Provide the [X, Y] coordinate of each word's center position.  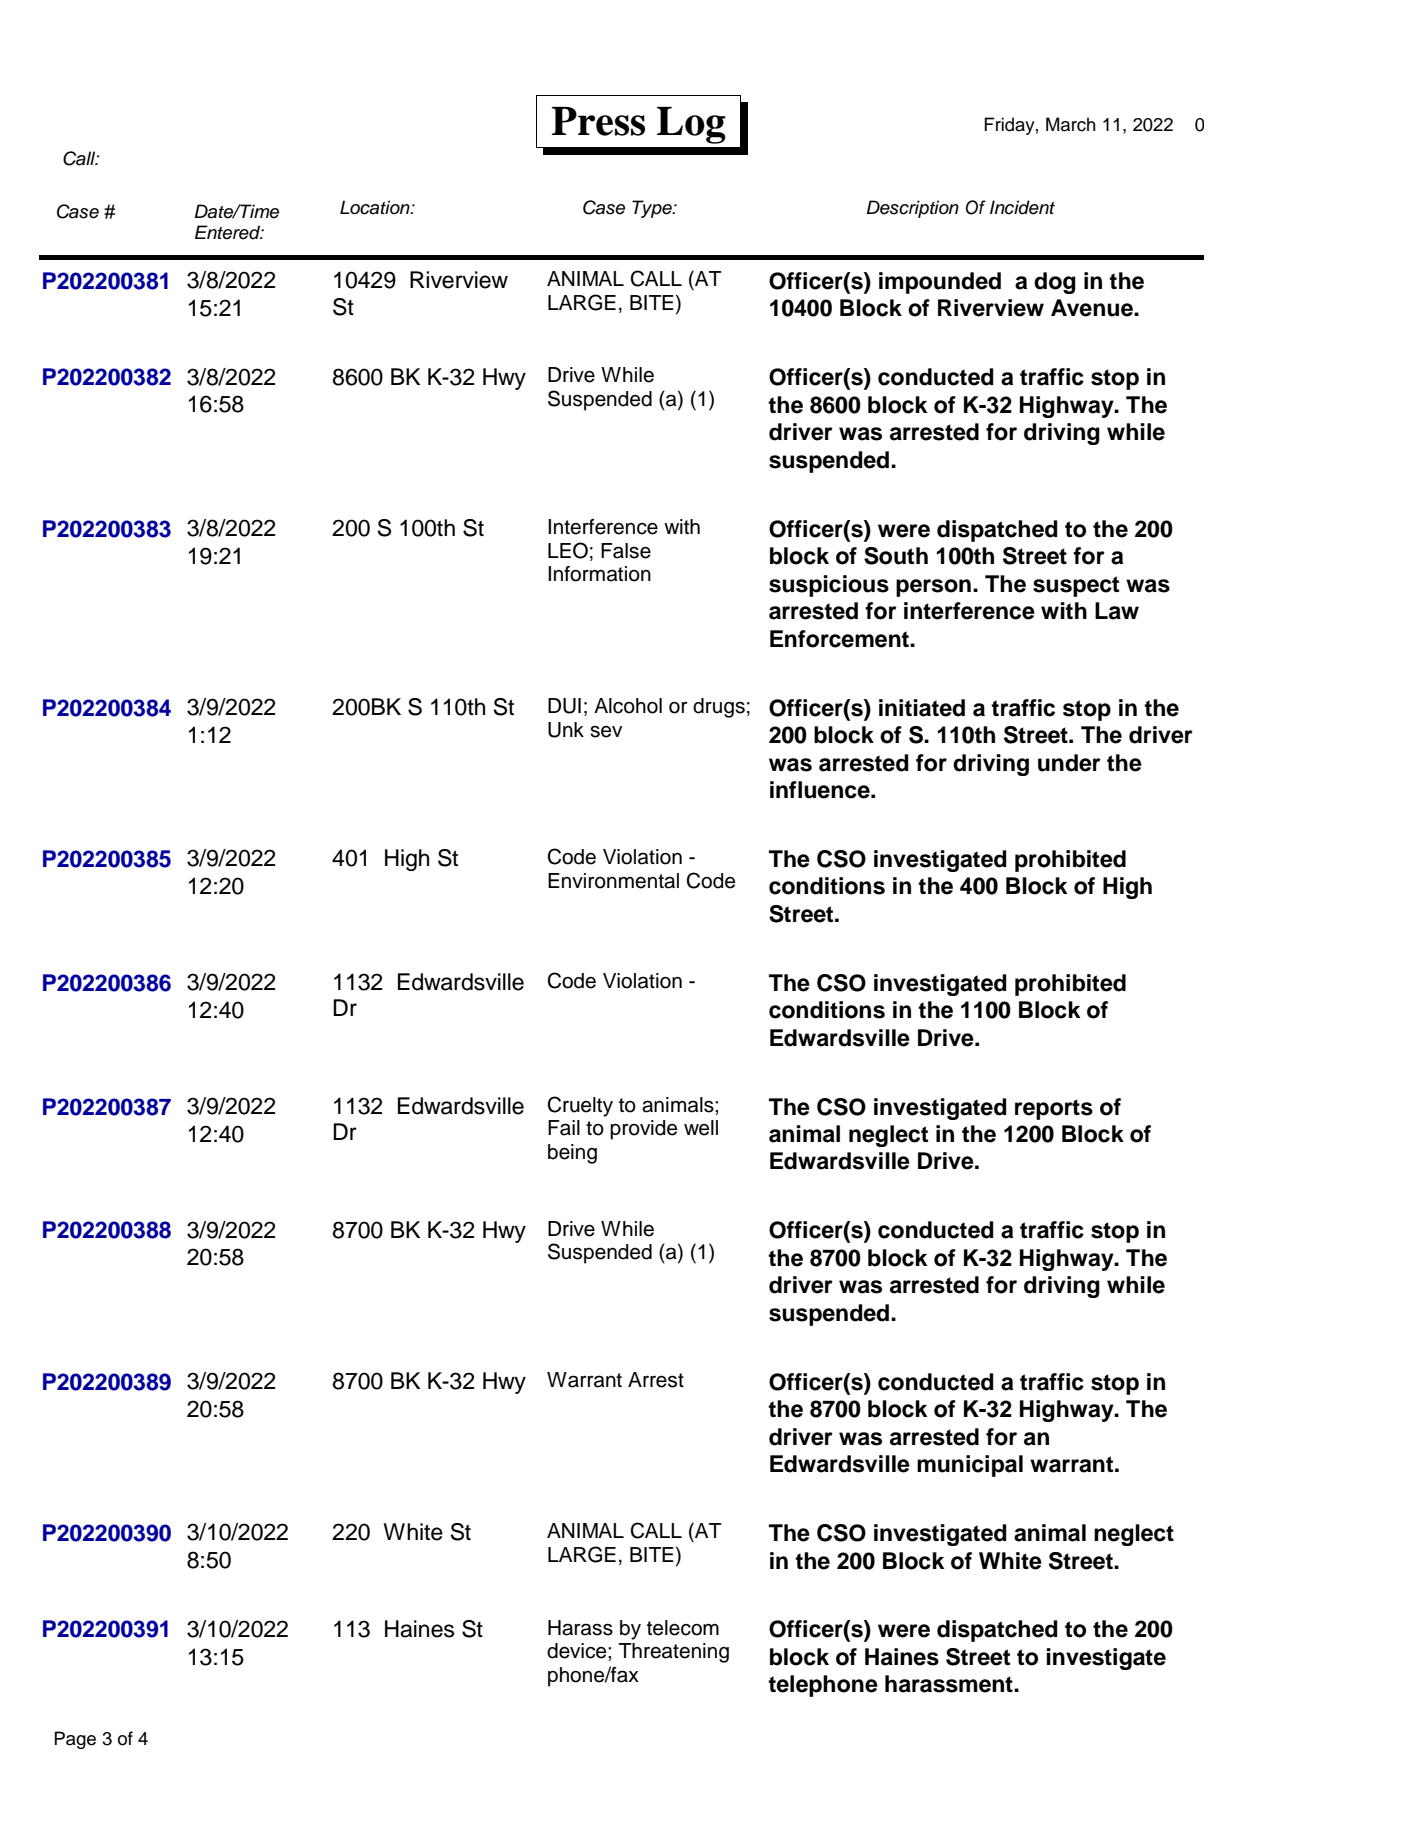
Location [376, 207]
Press [598, 121]
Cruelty [580, 1106]
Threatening [674, 1653]
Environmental [613, 881]
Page [75, 1740]
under [1069, 763]
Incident [1022, 207]
